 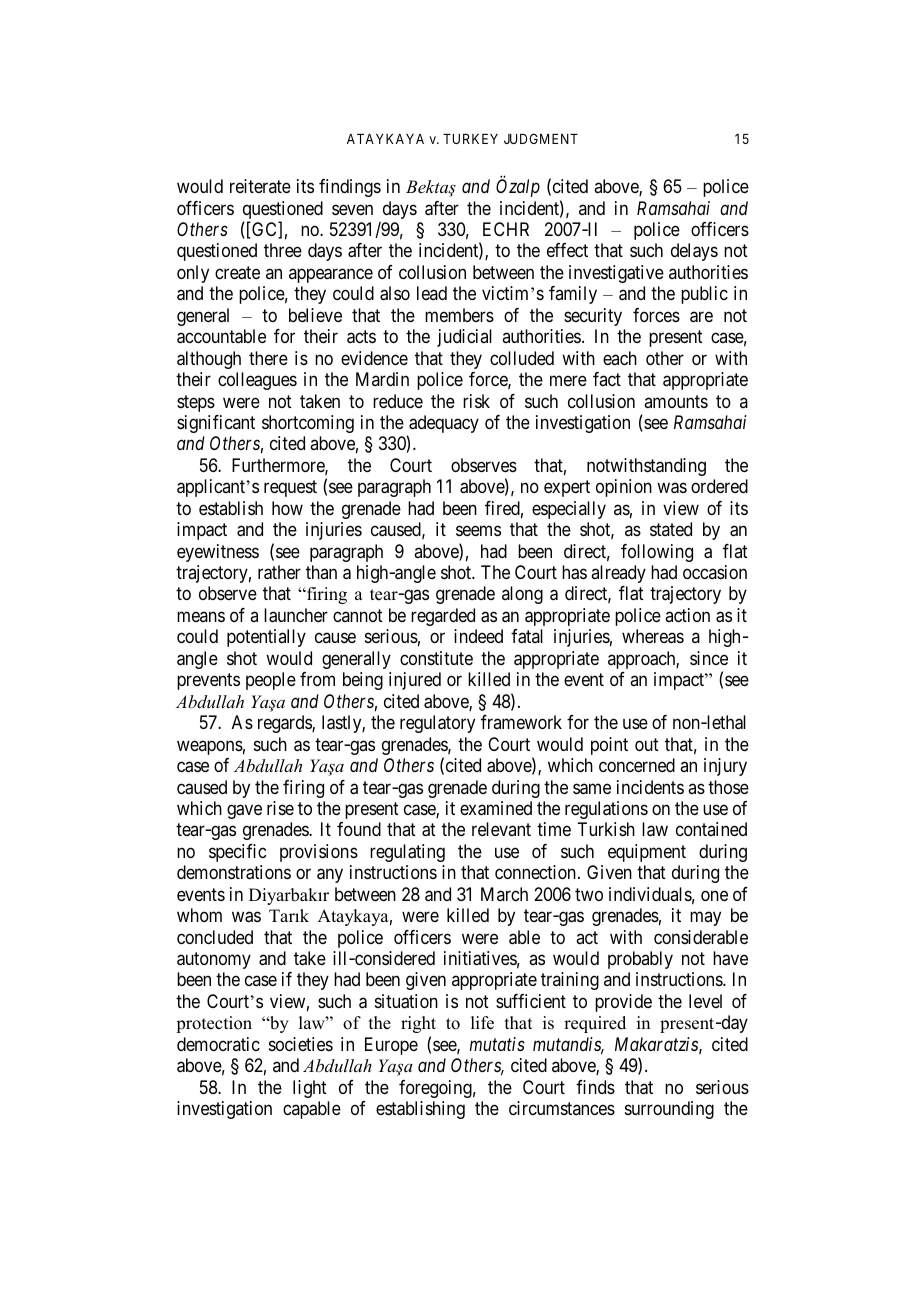 What do you see at coordinates (290, 488) in the image?
I see `request` at bounding box center [290, 488].
